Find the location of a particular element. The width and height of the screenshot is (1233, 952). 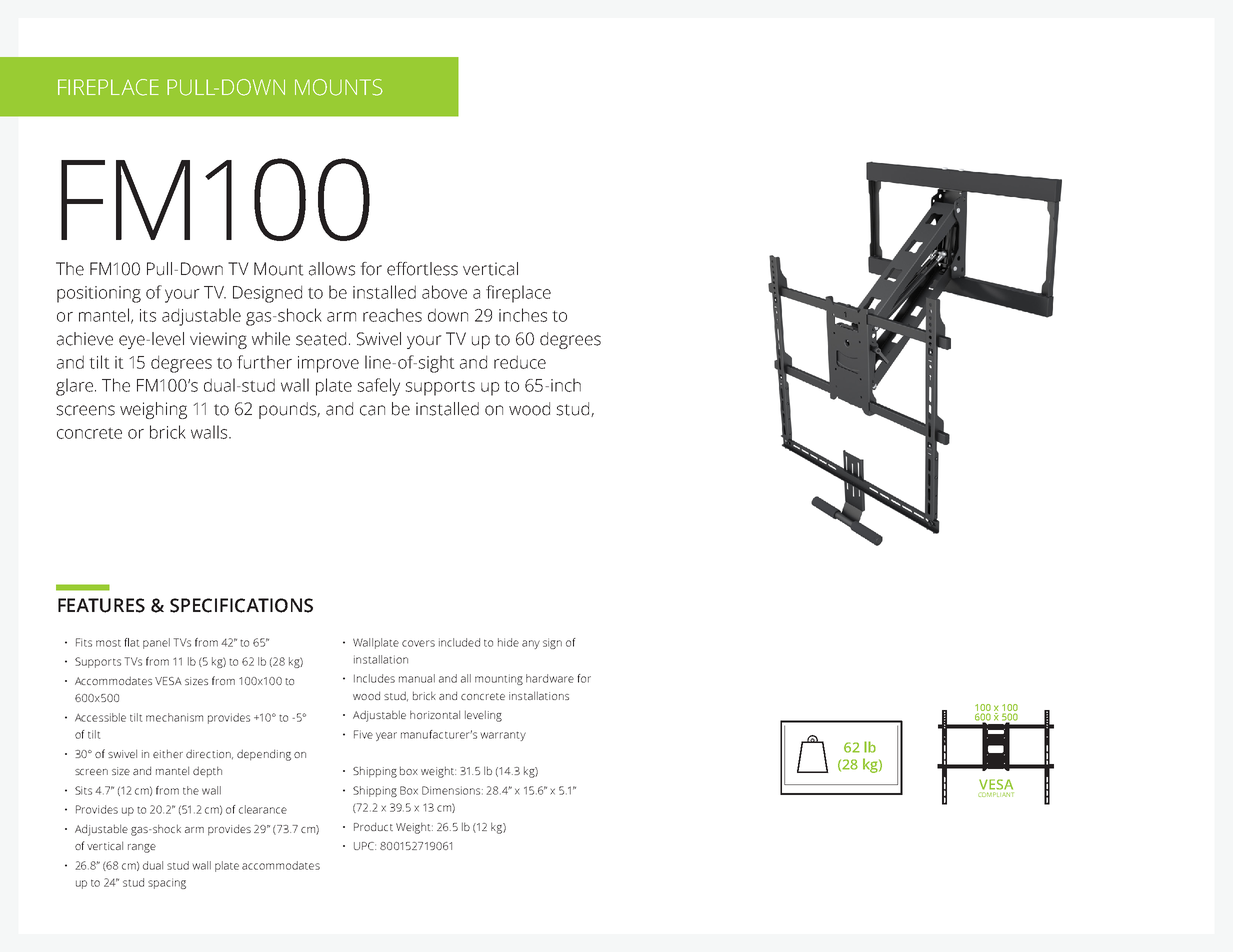

can is located at coordinates (372, 410).
